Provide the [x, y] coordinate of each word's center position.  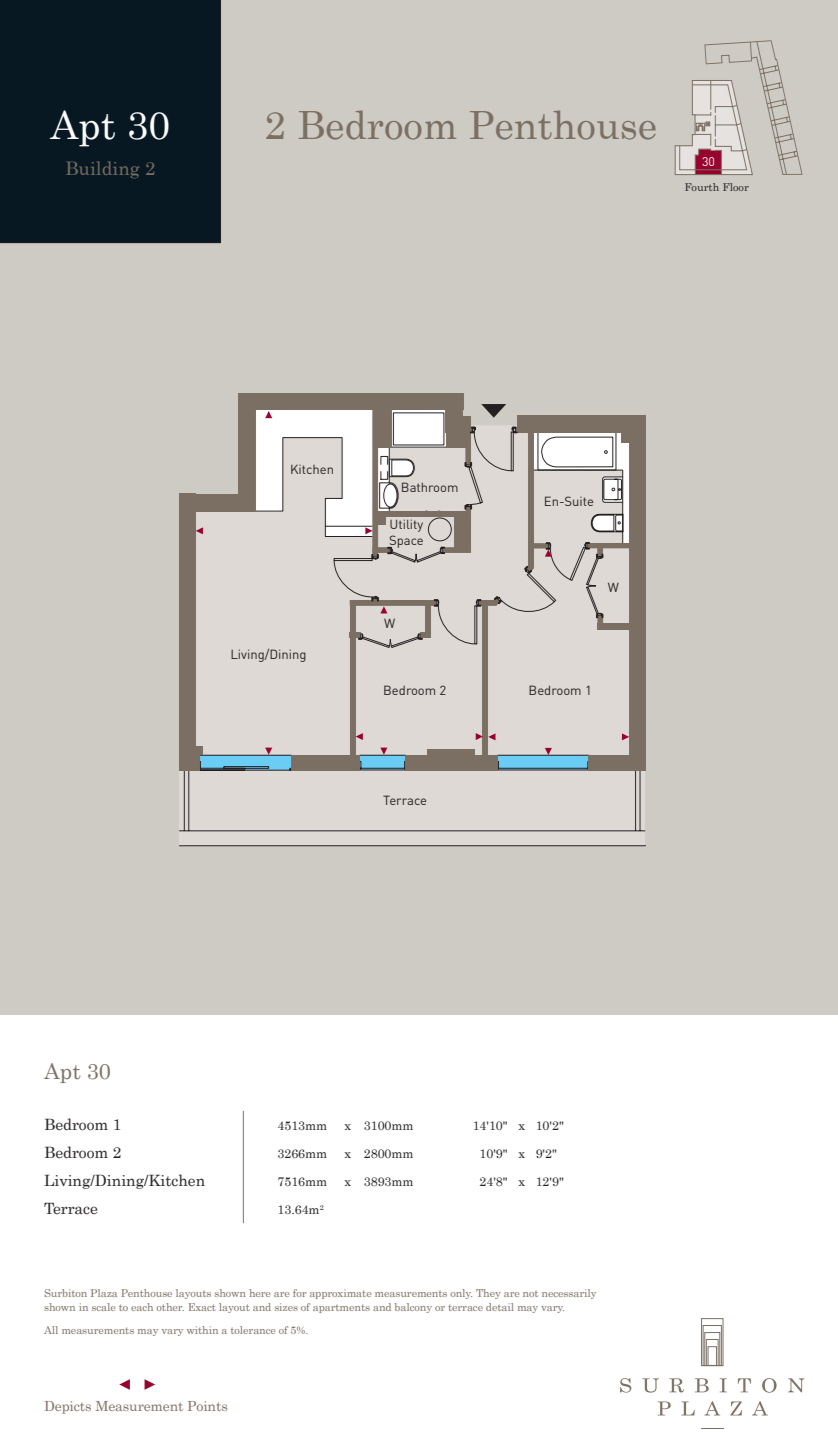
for [299, 1293]
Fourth [702, 187]
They [488, 1294]
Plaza [104, 1293]
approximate [340, 1294]
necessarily [569, 1294]
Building [102, 169]
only [461, 1294]
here [259, 1293]
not [530, 1294]
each [142, 1307]
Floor [736, 187]
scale [103, 1307]
